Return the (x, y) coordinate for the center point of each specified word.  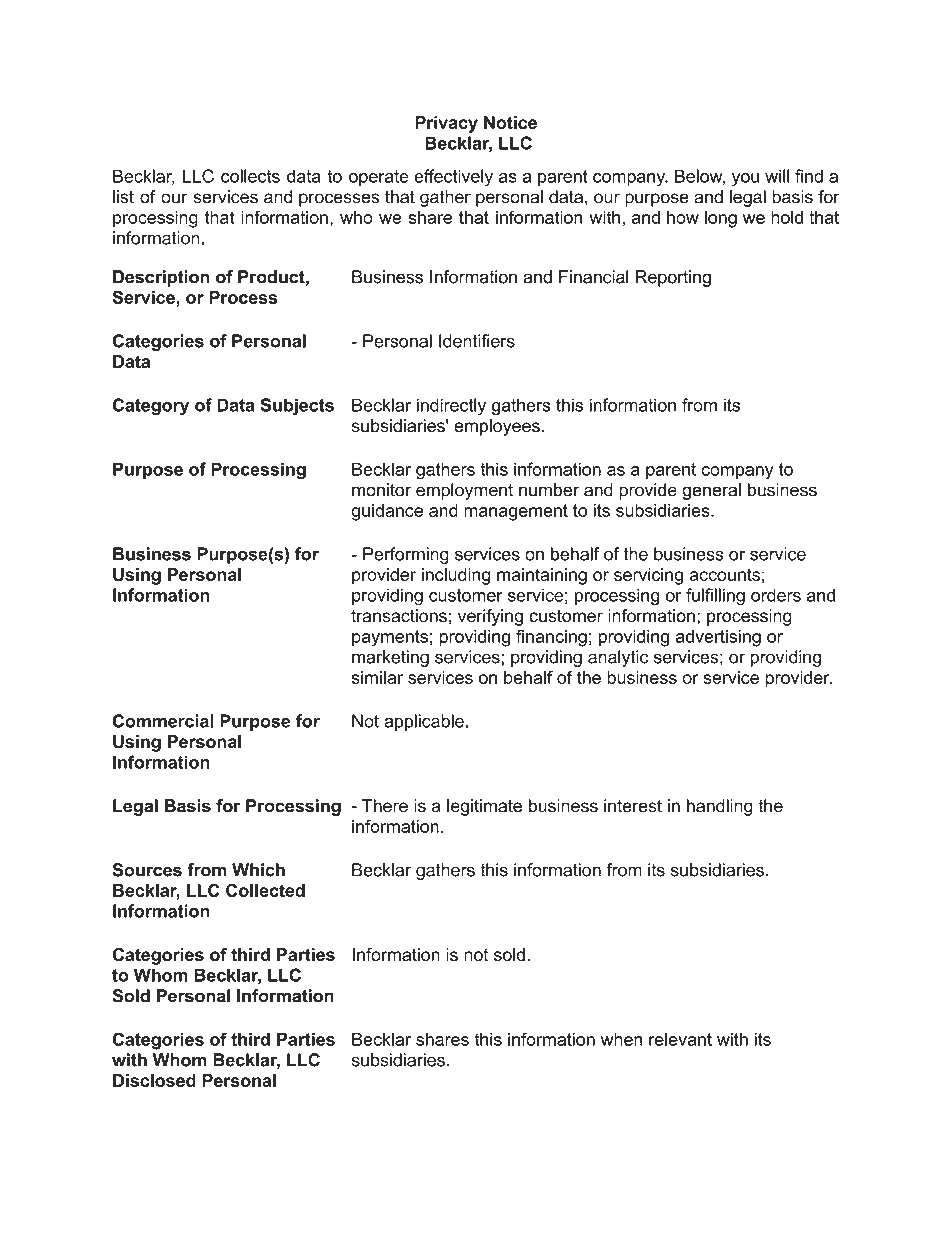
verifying (490, 617)
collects (250, 176)
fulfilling (715, 597)
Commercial (163, 721)
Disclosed (154, 1080)
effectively (453, 178)
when (621, 1039)
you (745, 180)
